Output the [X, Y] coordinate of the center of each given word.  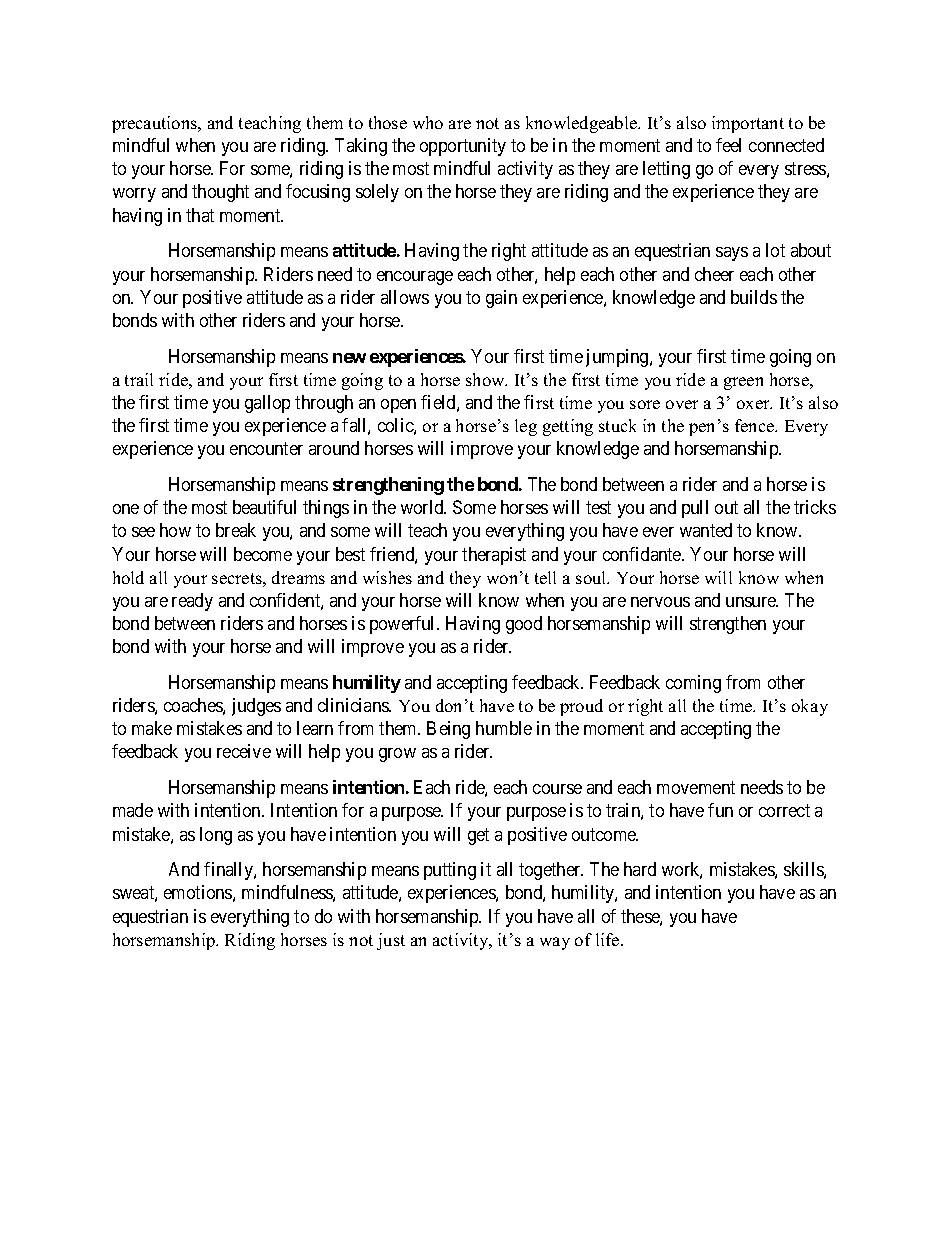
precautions [156, 124]
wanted [706, 530]
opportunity [463, 147]
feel [728, 145]
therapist [494, 556]
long [216, 836]
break [236, 530]
